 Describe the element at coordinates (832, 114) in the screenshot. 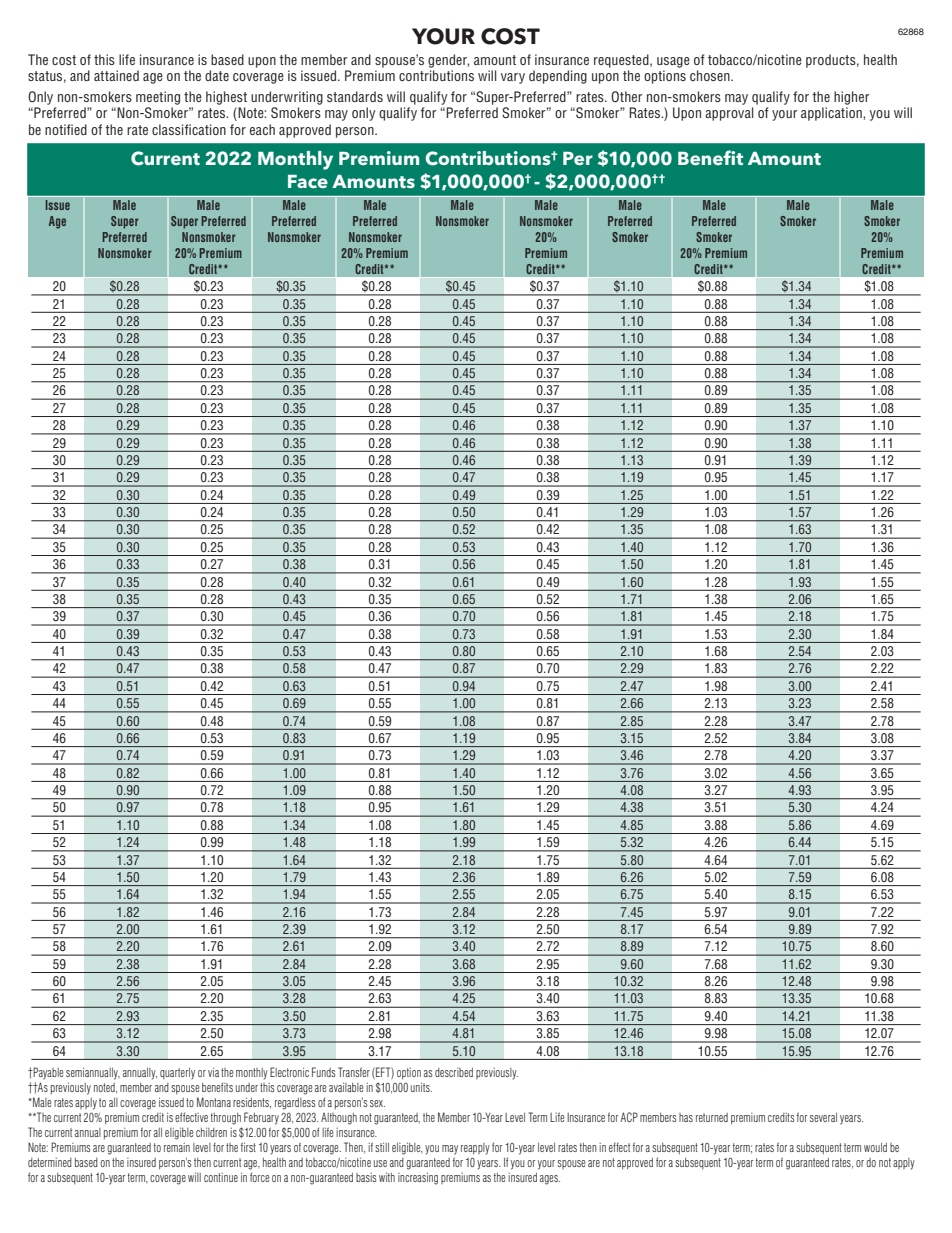

I see `application` at that location.
